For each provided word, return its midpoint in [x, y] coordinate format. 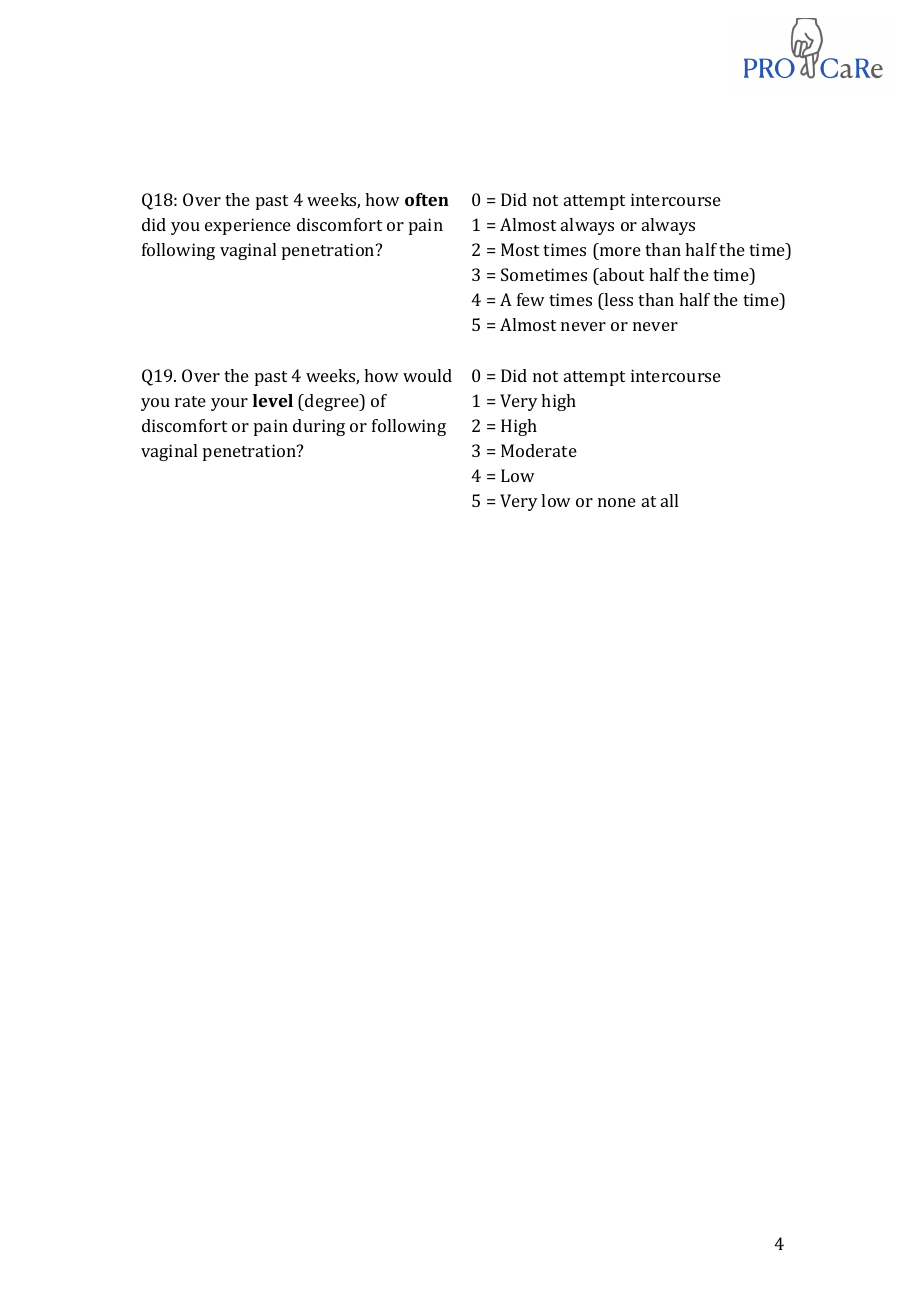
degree [332, 402]
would [427, 375]
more [620, 251]
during [319, 427]
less [618, 299]
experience [248, 226]
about [621, 274]
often [427, 199]
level [273, 400]
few [531, 299]
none [617, 502]
